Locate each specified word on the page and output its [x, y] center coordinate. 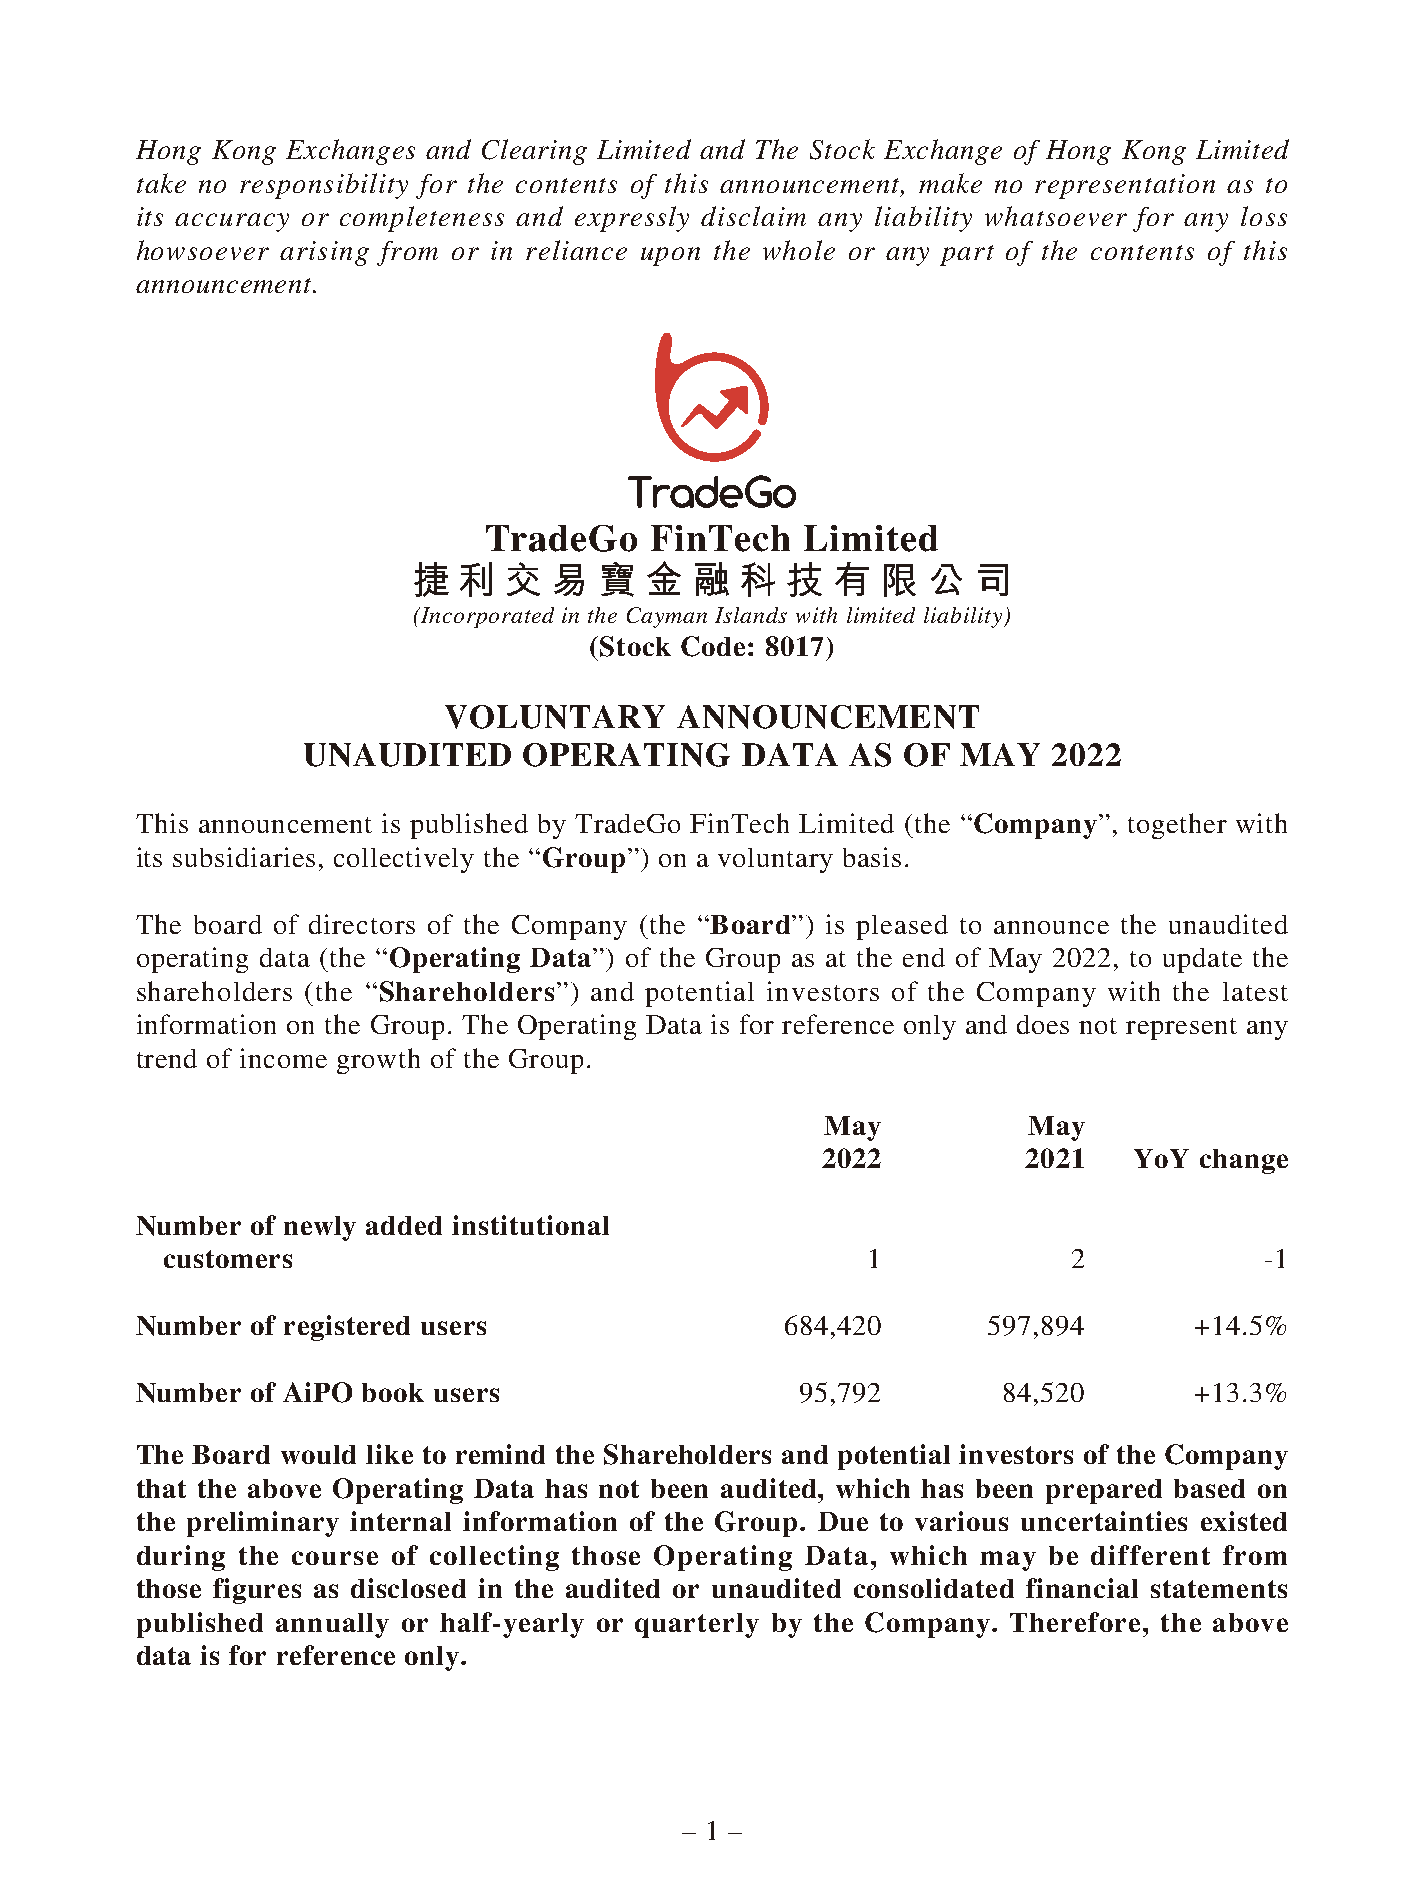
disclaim [753, 216]
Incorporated [486, 617]
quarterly [697, 1625]
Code [713, 646]
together [1177, 826]
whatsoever [1056, 216]
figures [257, 1591]
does [1043, 1024]
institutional [530, 1225]
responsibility [324, 186]
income [283, 1058]
